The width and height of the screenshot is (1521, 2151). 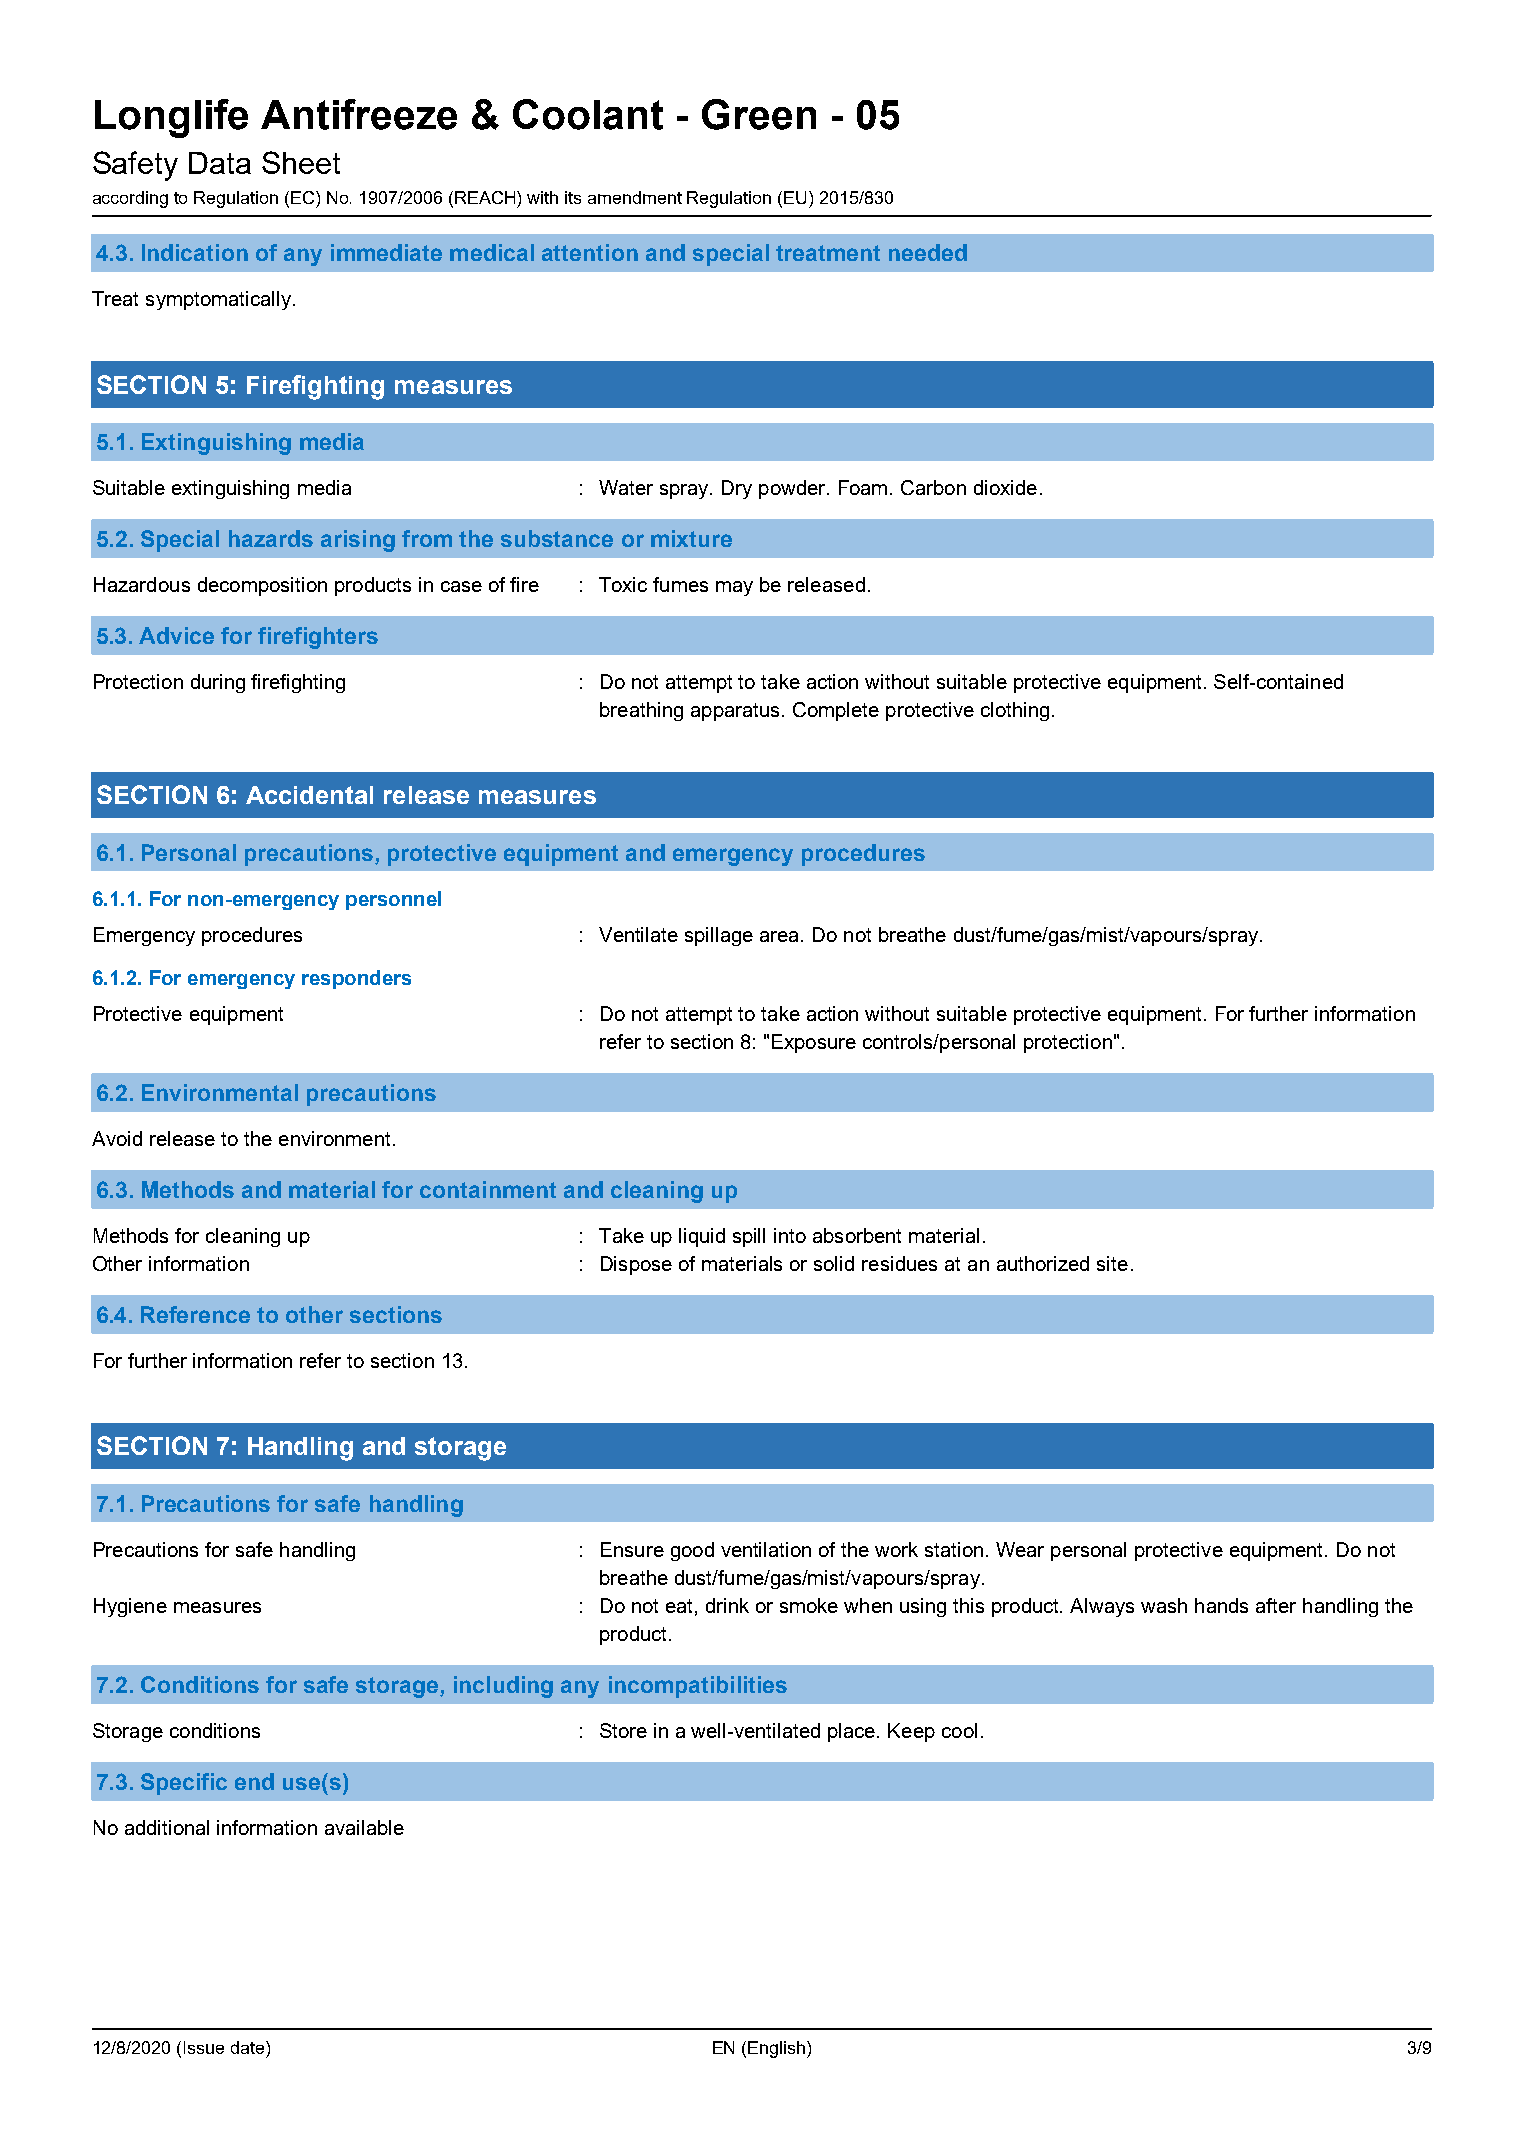 What do you see at coordinates (1164, 1605) in the screenshot?
I see `wash` at bounding box center [1164, 1605].
